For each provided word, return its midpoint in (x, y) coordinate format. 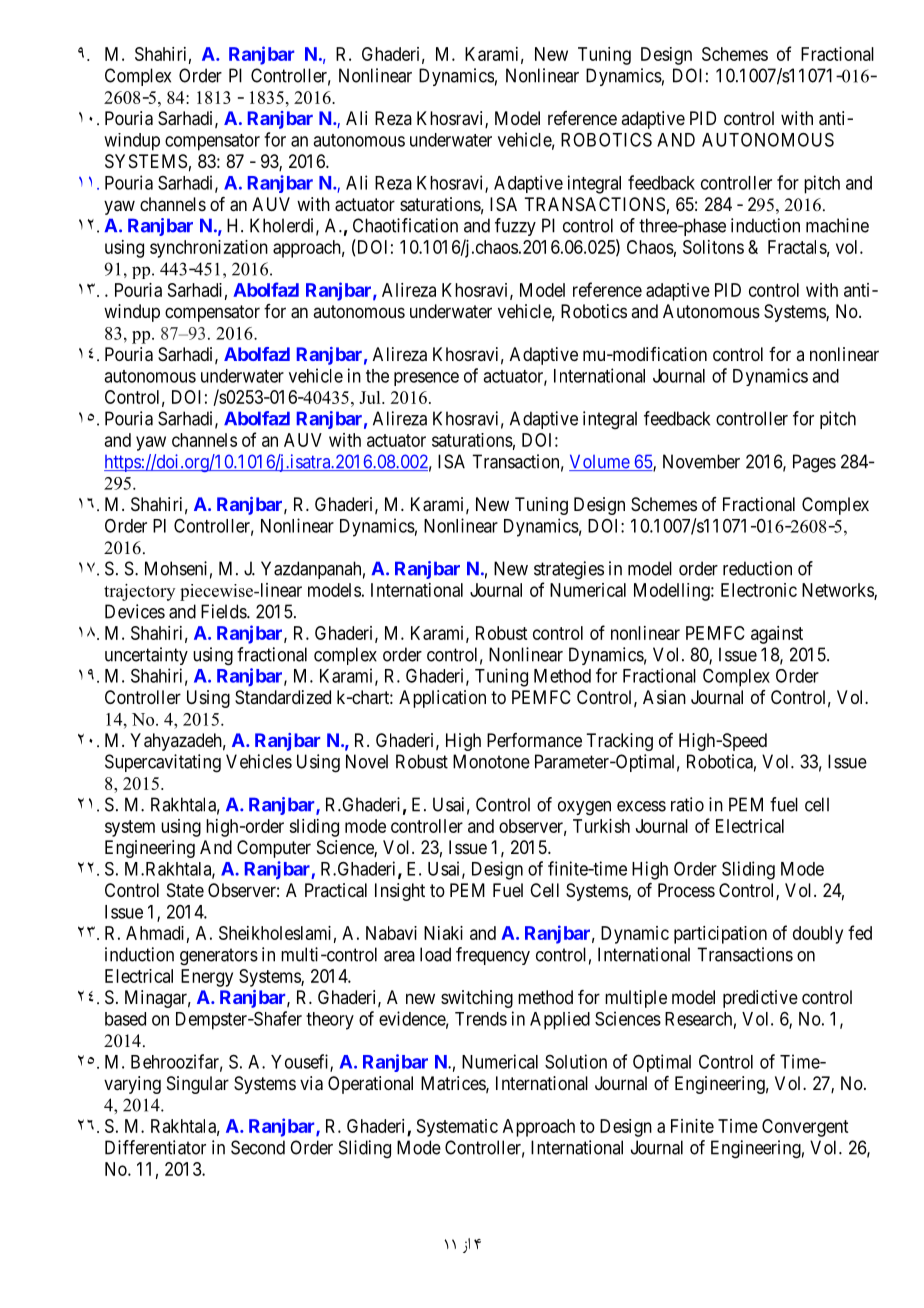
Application (442, 699)
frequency (493, 956)
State (185, 890)
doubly (818, 935)
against (777, 635)
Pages (814, 463)
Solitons (713, 247)
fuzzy (515, 227)
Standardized (283, 697)
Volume (600, 462)
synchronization (209, 249)
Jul (371, 397)
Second (258, 1147)
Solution (576, 1061)
